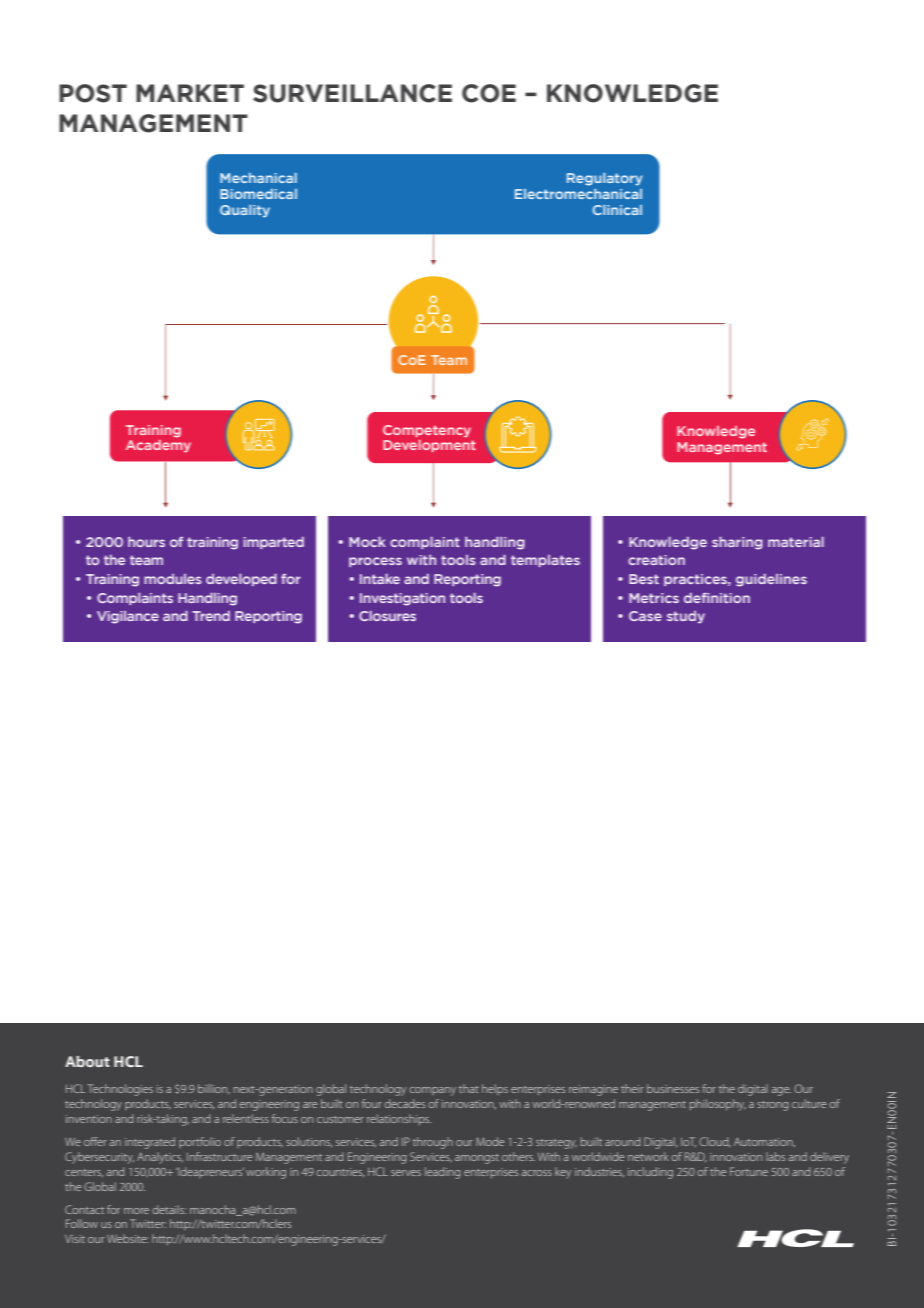  Describe the element at coordinates (604, 179) in the page. I see `Regulatory` at that location.
